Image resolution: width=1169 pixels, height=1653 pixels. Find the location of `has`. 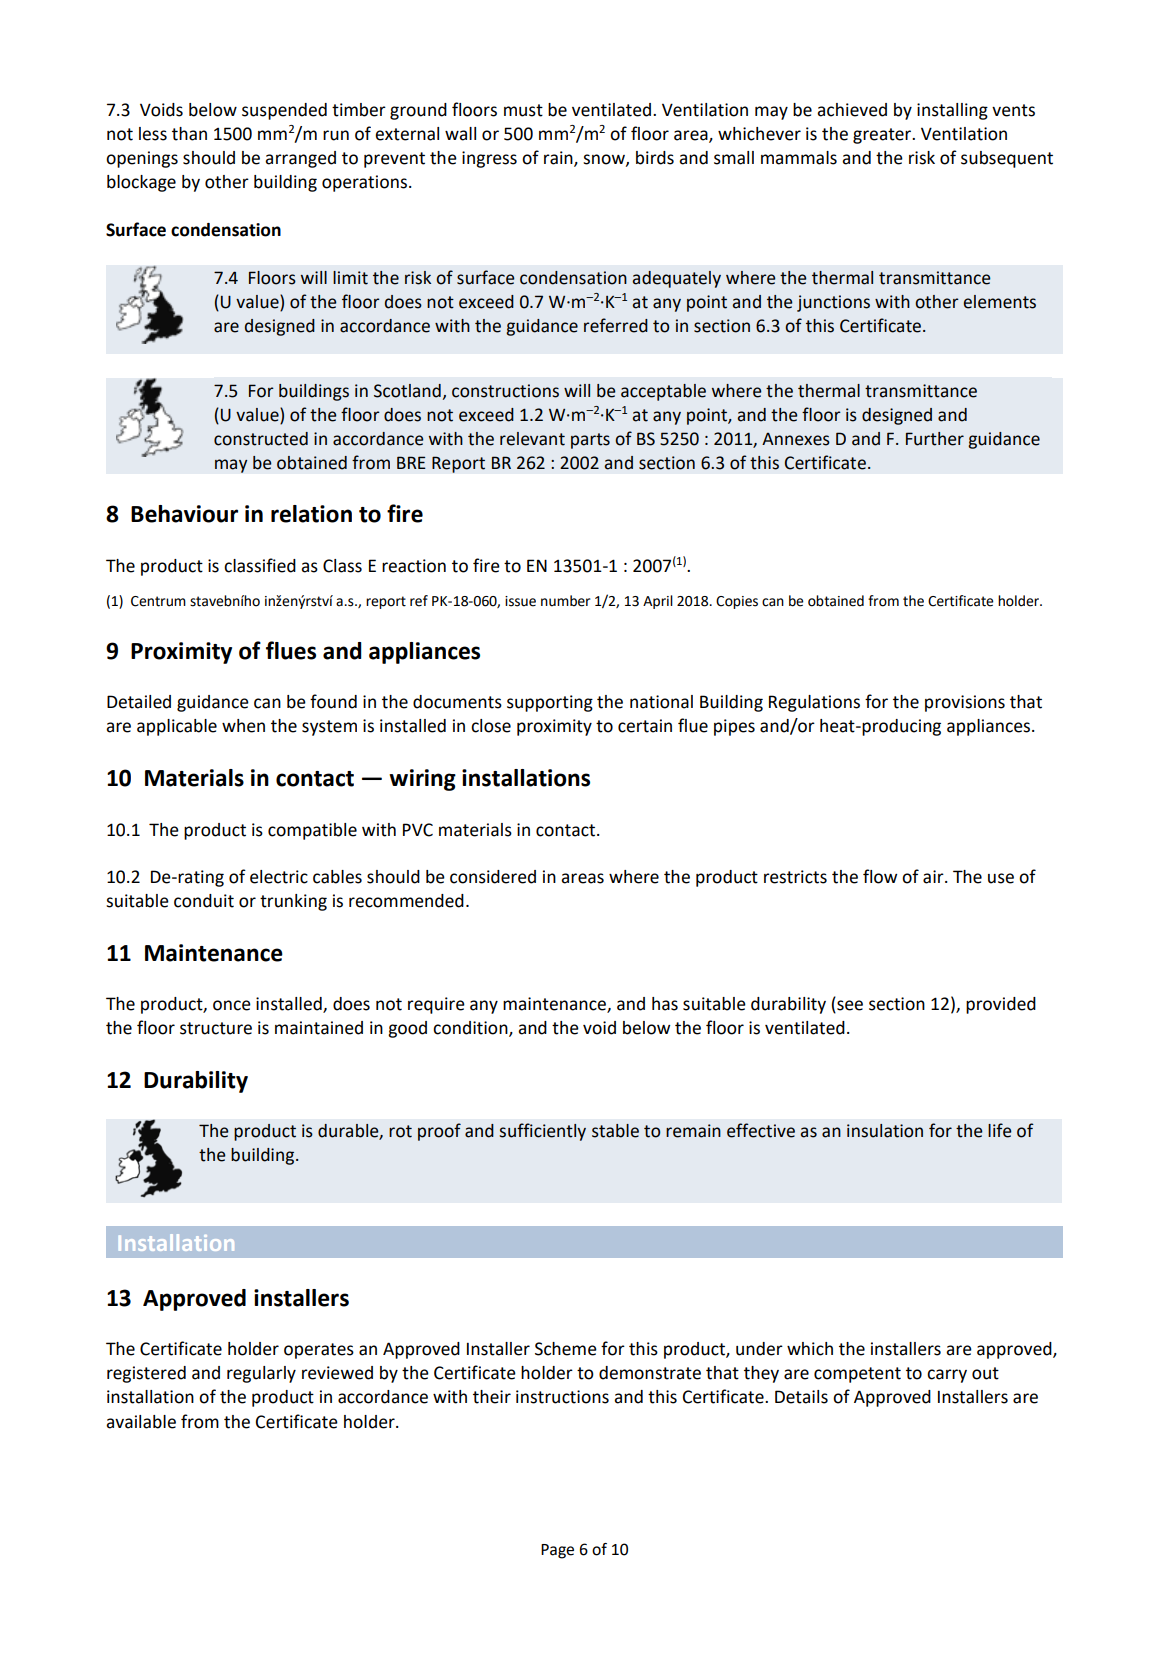

has is located at coordinates (665, 1004).
